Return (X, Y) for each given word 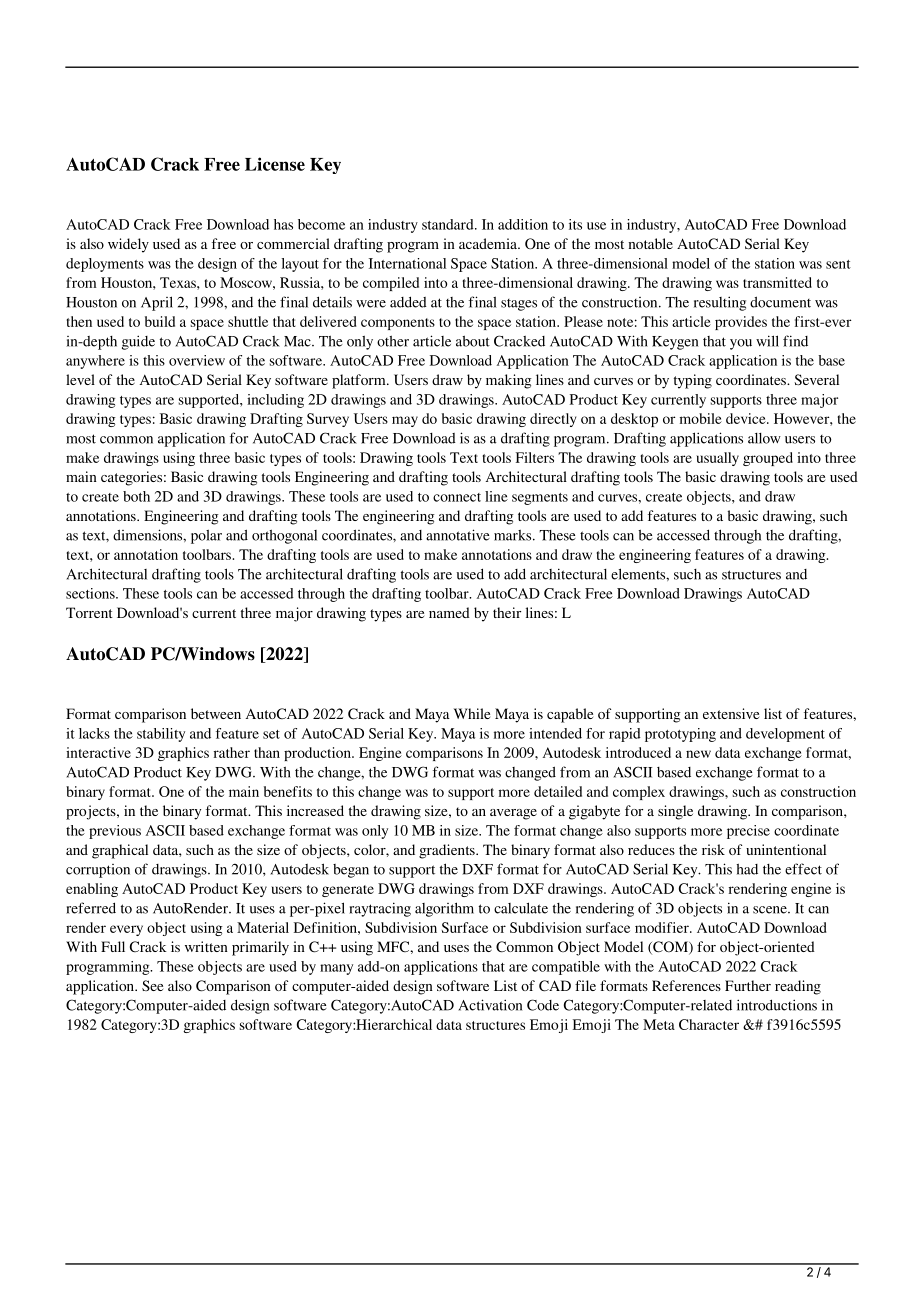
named (449, 612)
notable (650, 243)
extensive (731, 713)
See (152, 985)
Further (748, 985)
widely (128, 245)
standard (449, 224)
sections (91, 593)
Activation (490, 1005)
